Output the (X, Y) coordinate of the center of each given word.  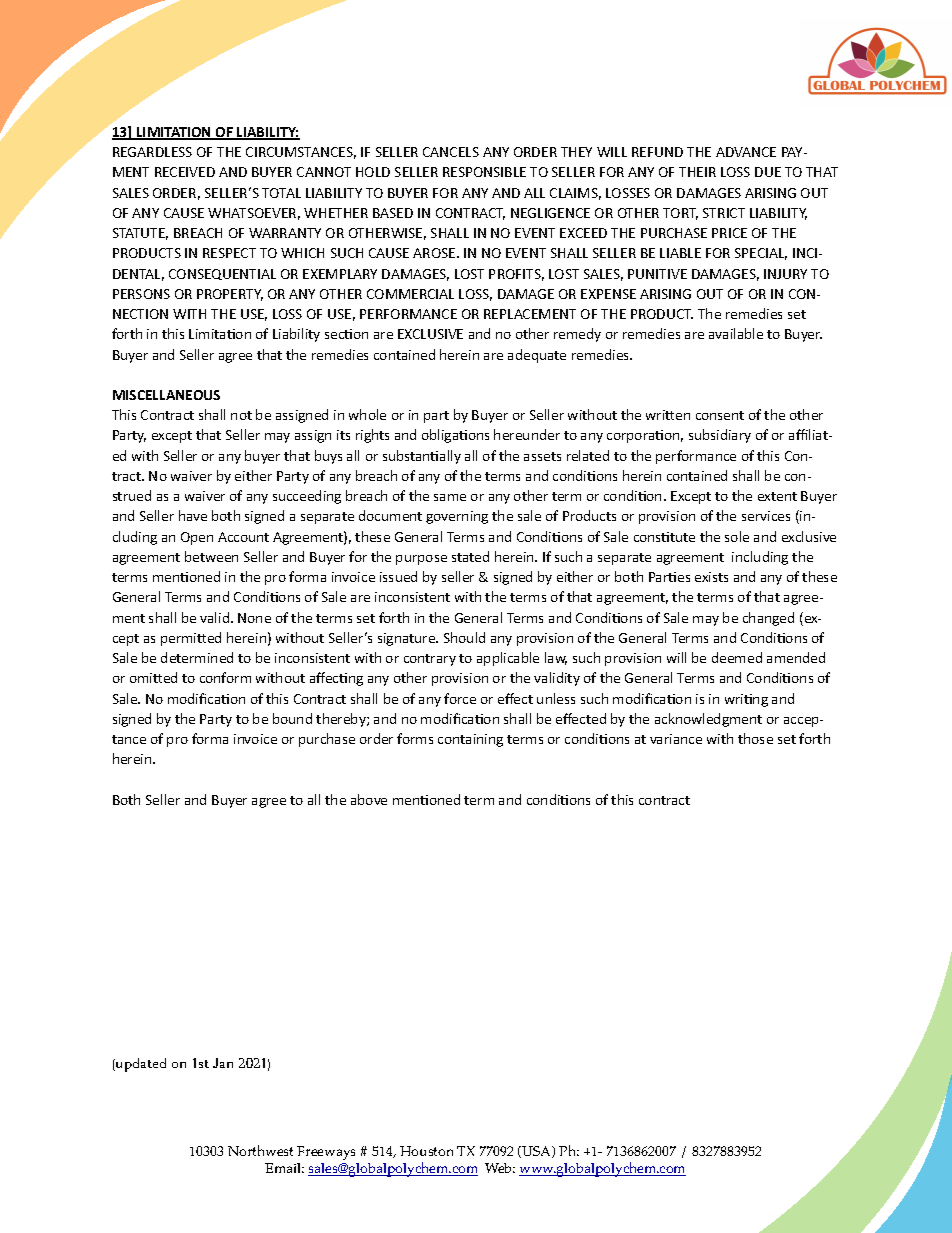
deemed (737, 657)
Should (464, 637)
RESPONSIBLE (484, 172)
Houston (426, 1151)
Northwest (260, 1150)
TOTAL (281, 193)
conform (225, 677)
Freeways (326, 1153)
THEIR (697, 172)
